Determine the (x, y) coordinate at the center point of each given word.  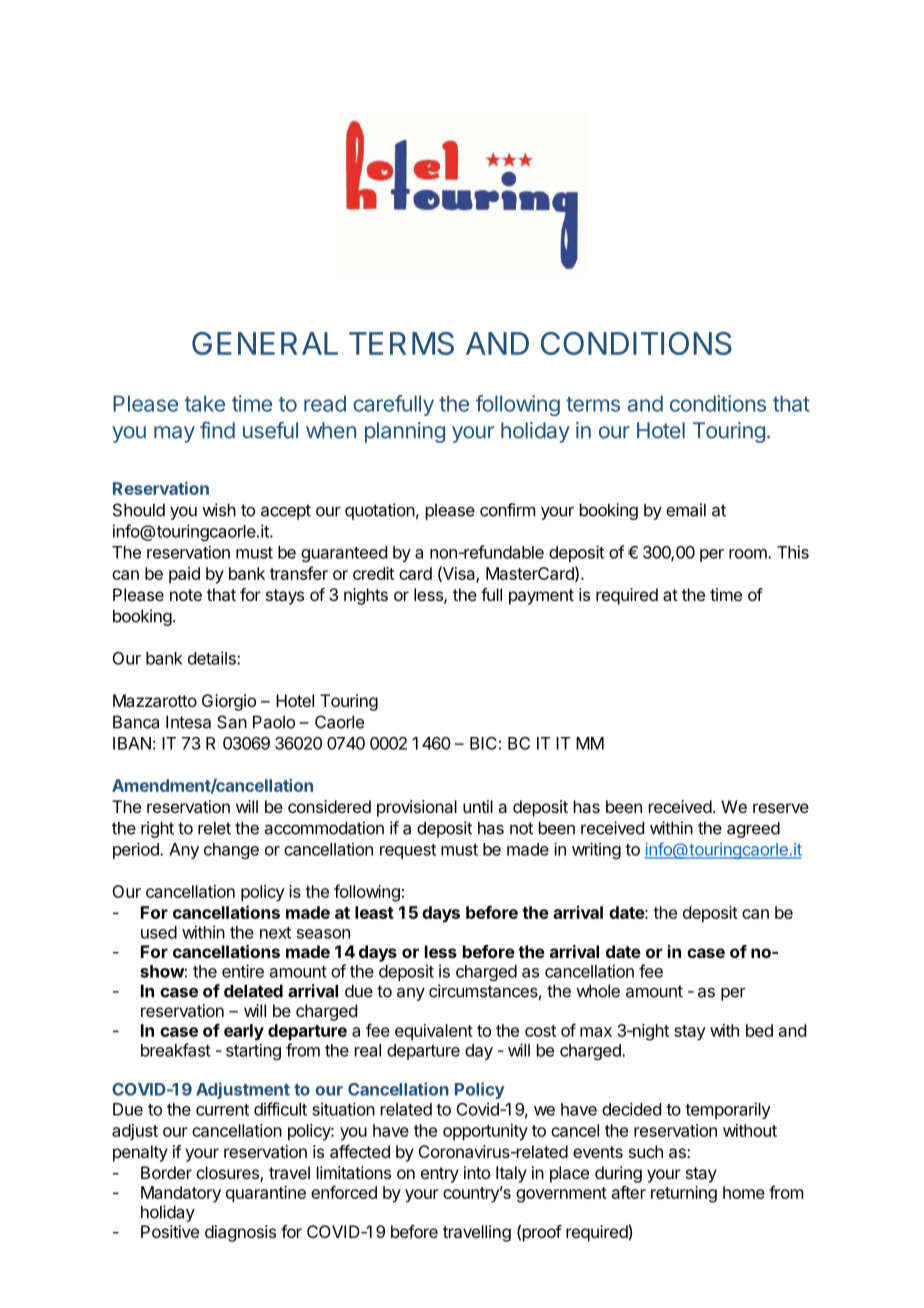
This (793, 552)
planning (405, 432)
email (686, 510)
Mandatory (181, 1194)
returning (684, 1194)
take (204, 403)
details (213, 658)
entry (440, 1175)
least (374, 912)
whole (598, 991)
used (159, 932)
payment (541, 597)
